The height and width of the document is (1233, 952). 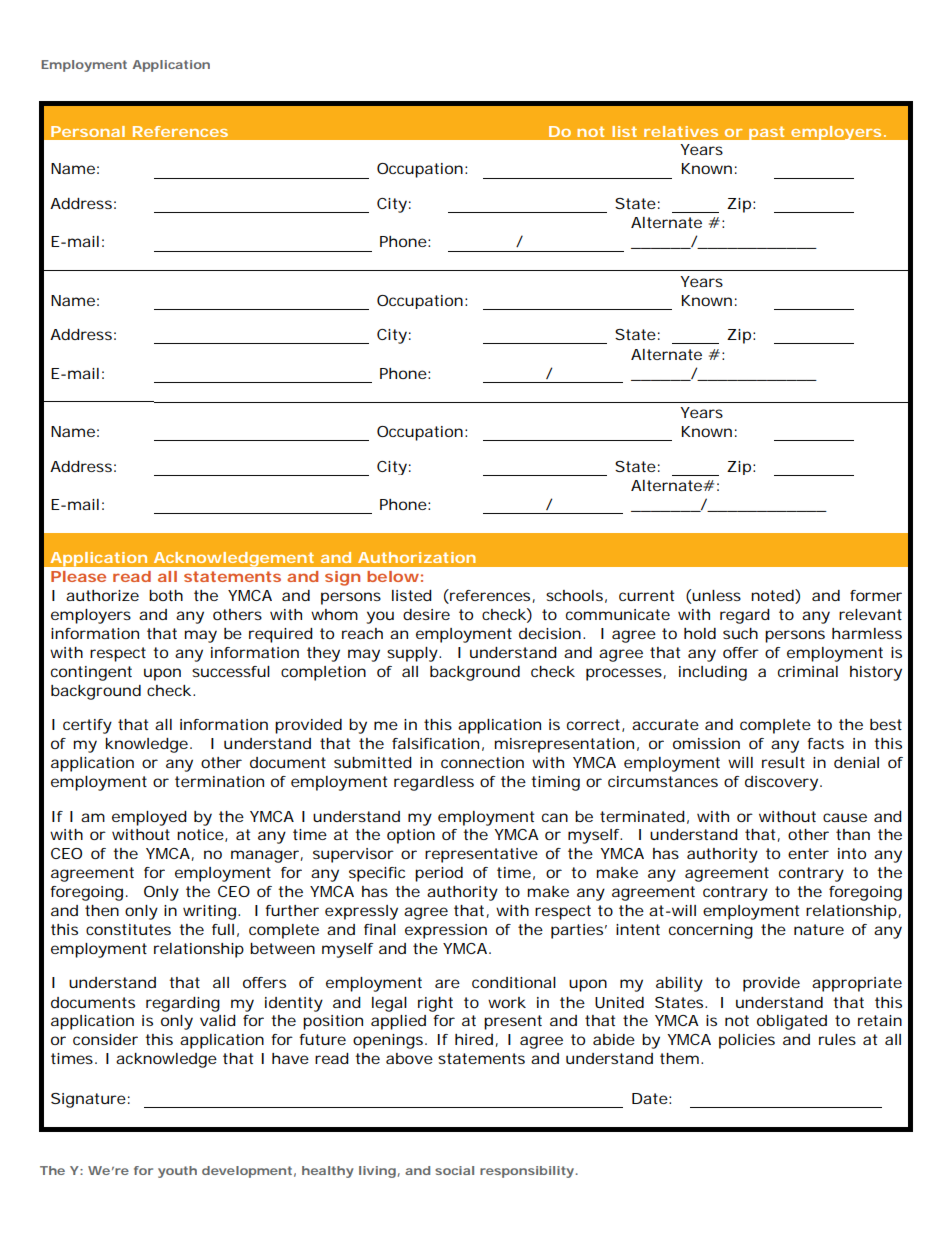 What do you see at coordinates (417, 557) in the document?
I see `Authorization` at bounding box center [417, 557].
